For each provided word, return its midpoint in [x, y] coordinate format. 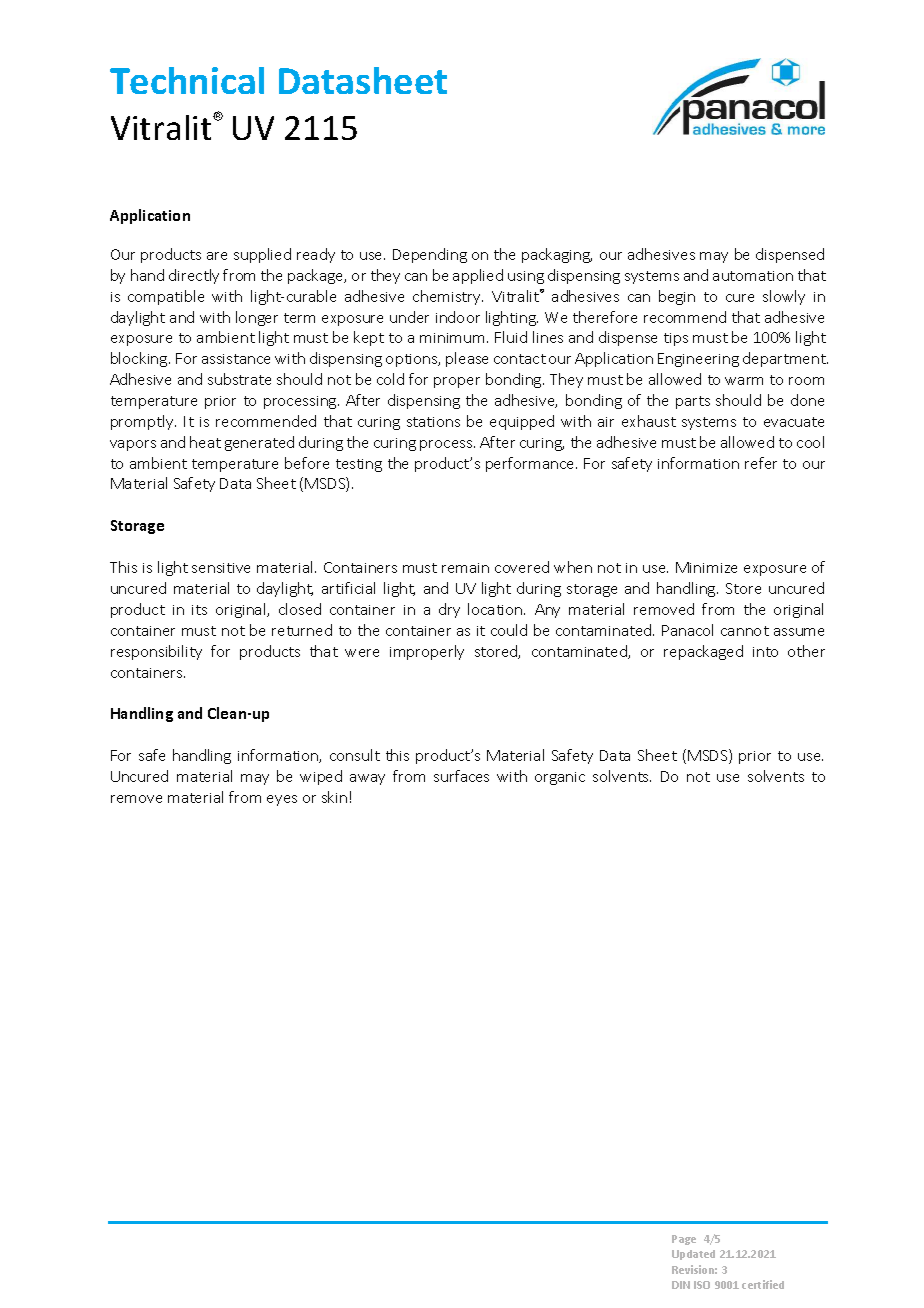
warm [744, 381]
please [467, 359]
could [509, 630]
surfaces [461, 776]
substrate [239, 379]
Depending [430, 255]
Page [684, 1240]
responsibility [156, 652]
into [765, 652]
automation [753, 276]
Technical [187, 80]
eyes [282, 800]
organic [560, 778]
